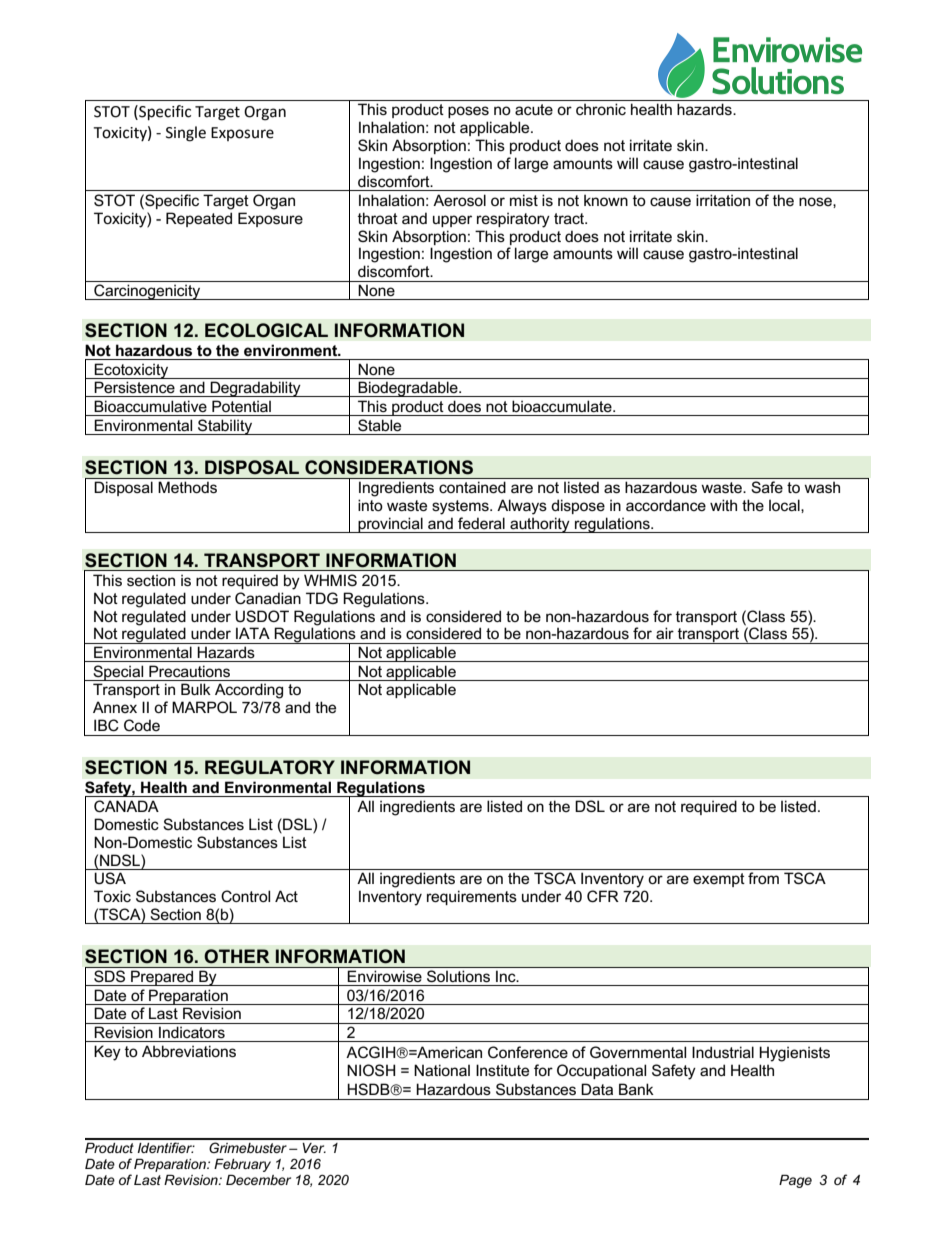 This screenshot has width=952, height=1233. What do you see at coordinates (481, 523) in the screenshot?
I see `federal` at bounding box center [481, 523].
